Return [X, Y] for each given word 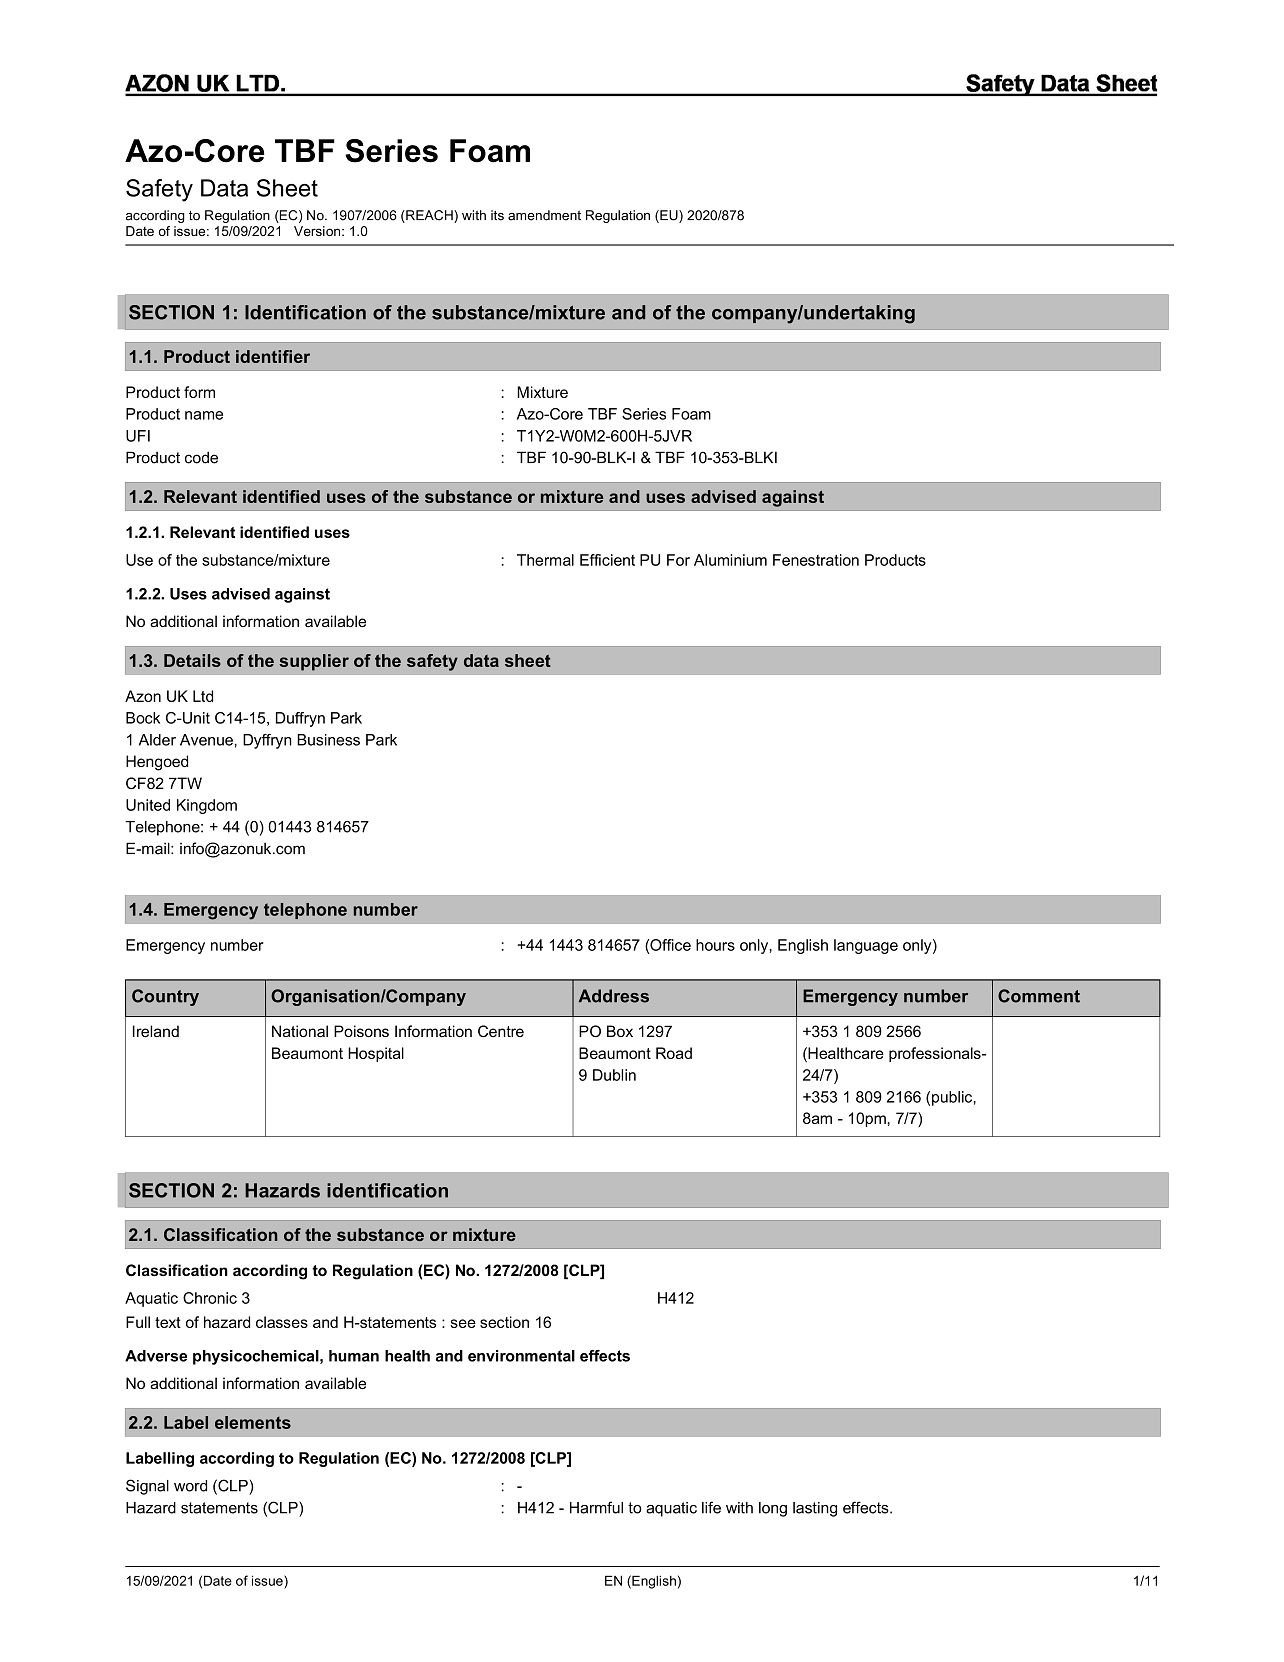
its [497, 215]
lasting [815, 1509]
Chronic [210, 1298]
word [190, 1486]
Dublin [614, 1075]
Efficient [607, 560]
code [201, 457]
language [866, 946]
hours [715, 945]
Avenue [207, 740]
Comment [1039, 996]
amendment [544, 215]
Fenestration [816, 560]
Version [317, 231]
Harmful [596, 1507]
